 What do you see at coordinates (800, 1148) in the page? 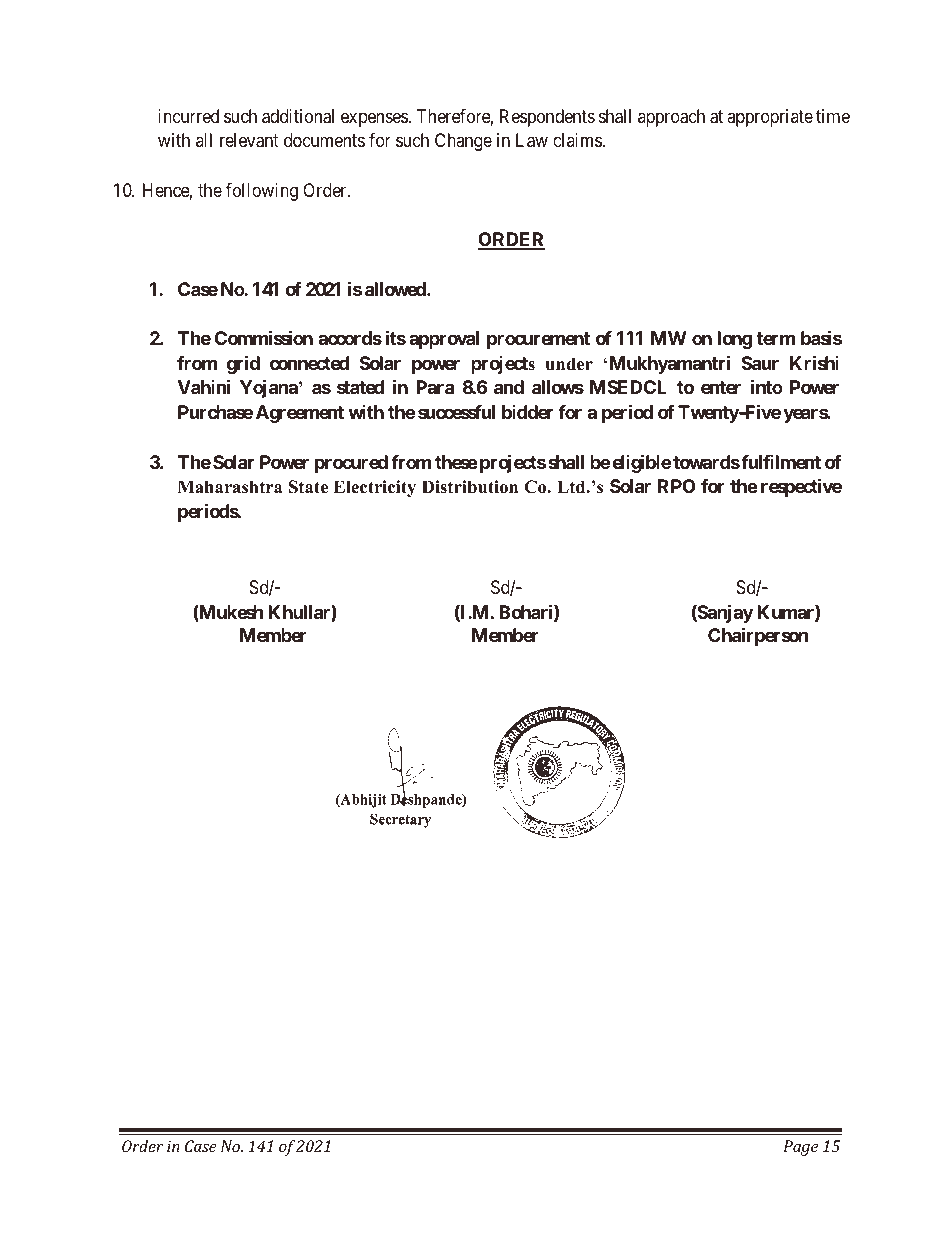
I see `Page` at bounding box center [800, 1148].
